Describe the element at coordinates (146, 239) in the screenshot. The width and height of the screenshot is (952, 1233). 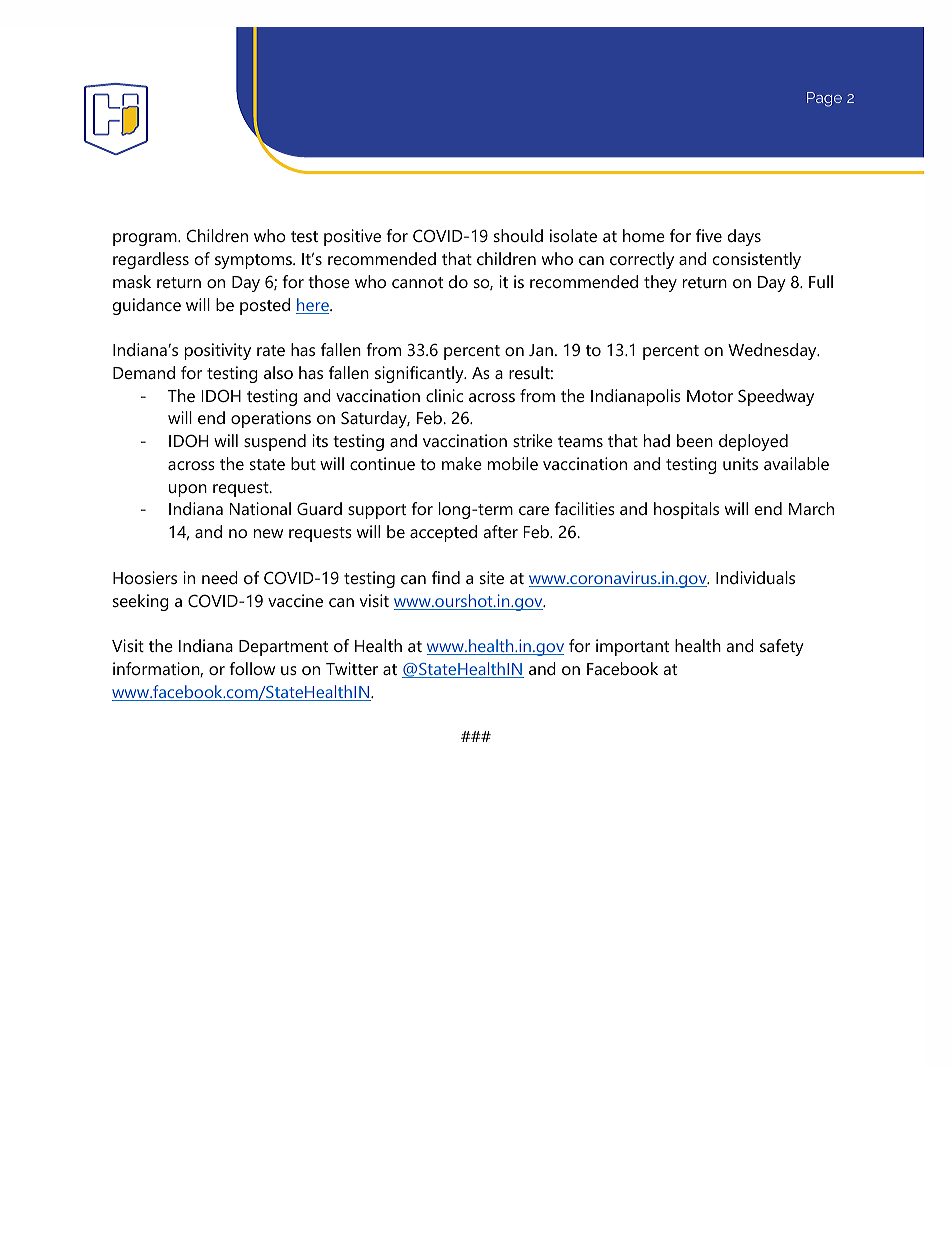
I see `program` at that location.
